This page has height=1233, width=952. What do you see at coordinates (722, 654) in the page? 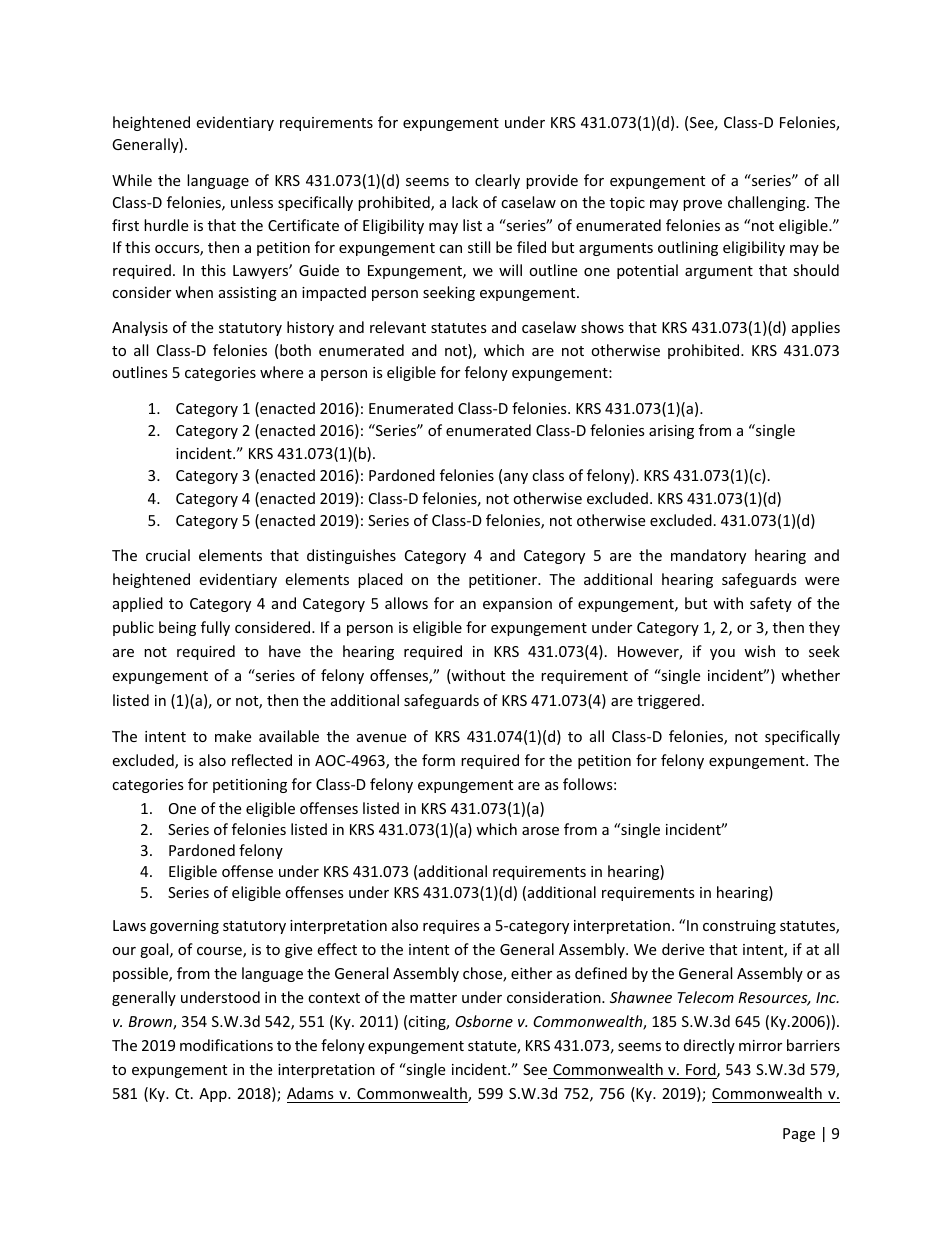
I see `you` at bounding box center [722, 654].
